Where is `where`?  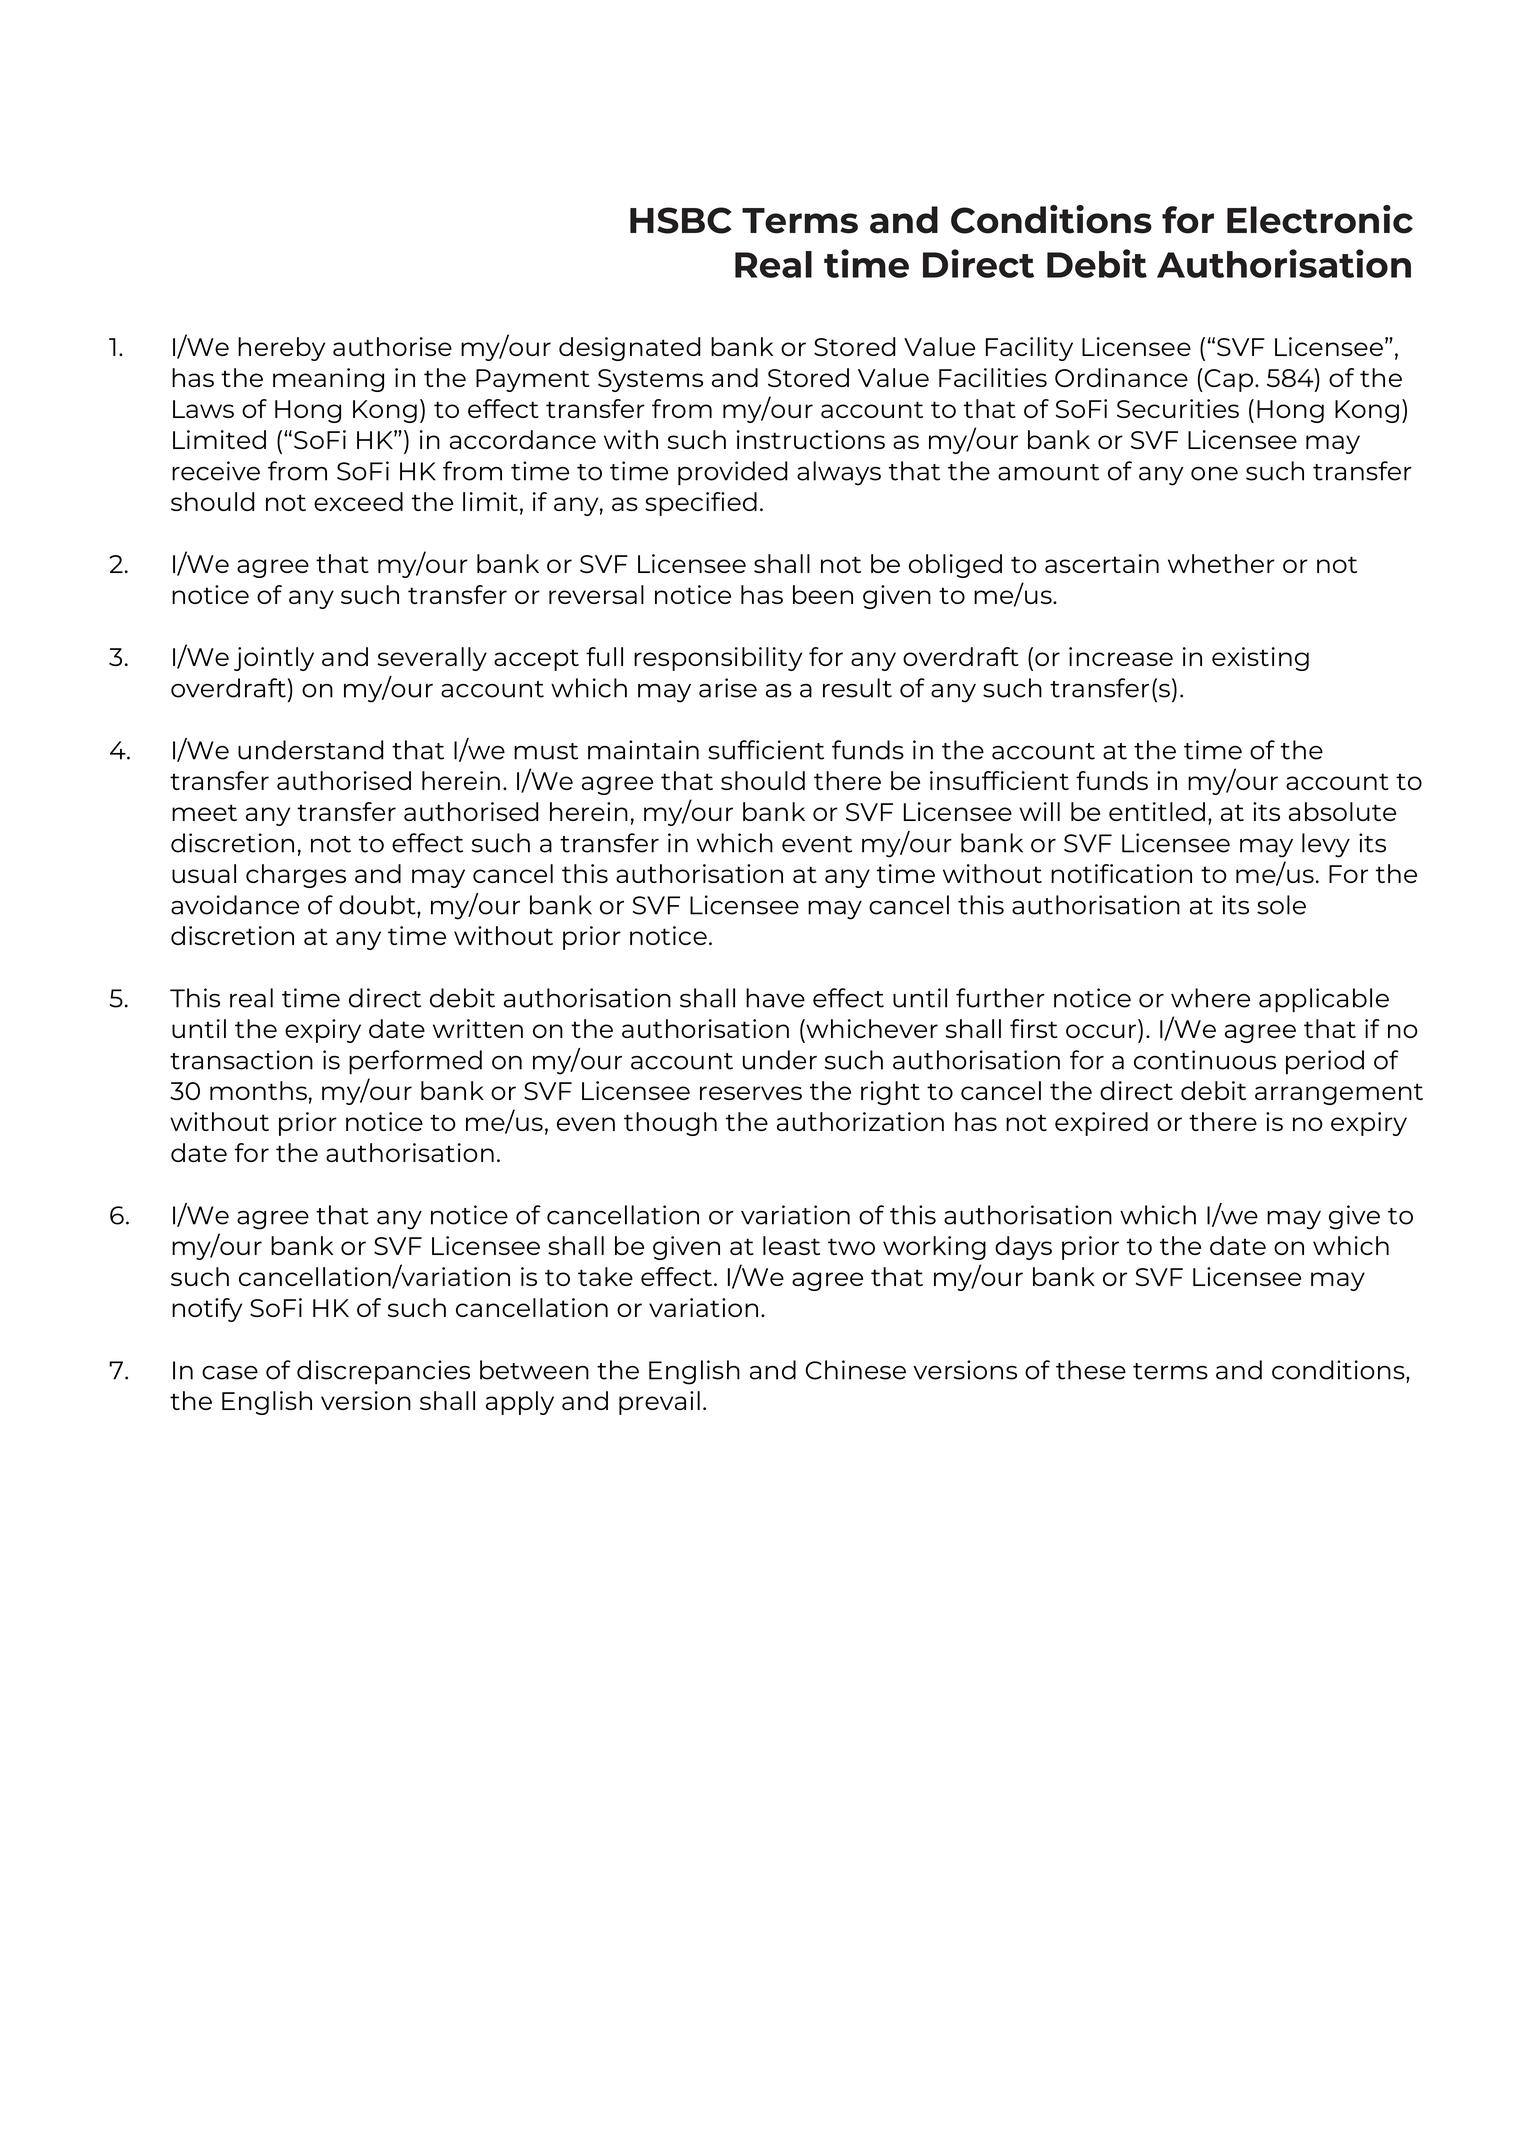
where is located at coordinates (1210, 998).
